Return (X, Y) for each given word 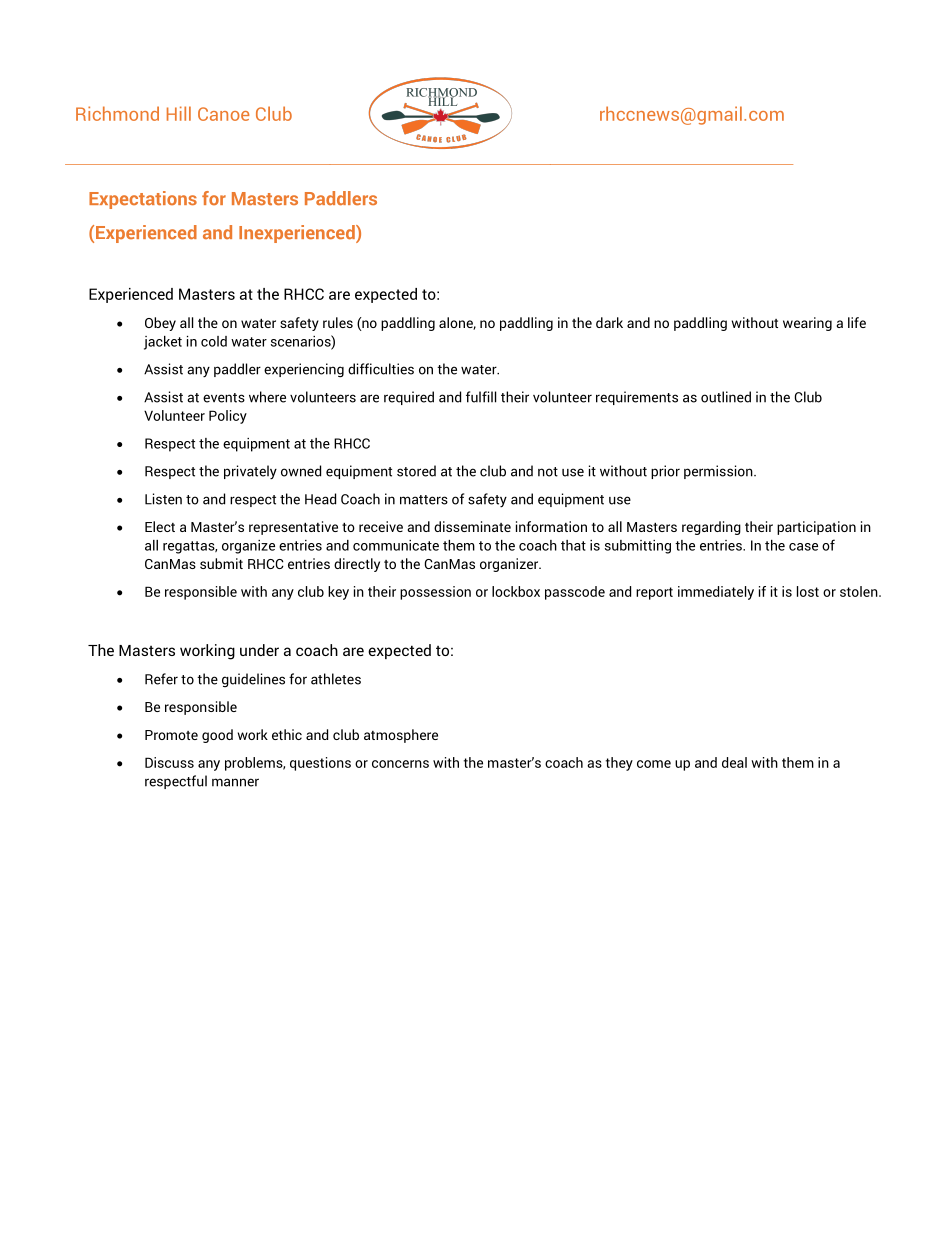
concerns (400, 764)
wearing (807, 324)
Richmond (117, 113)
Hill (179, 113)
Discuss (169, 762)
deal (734, 762)
